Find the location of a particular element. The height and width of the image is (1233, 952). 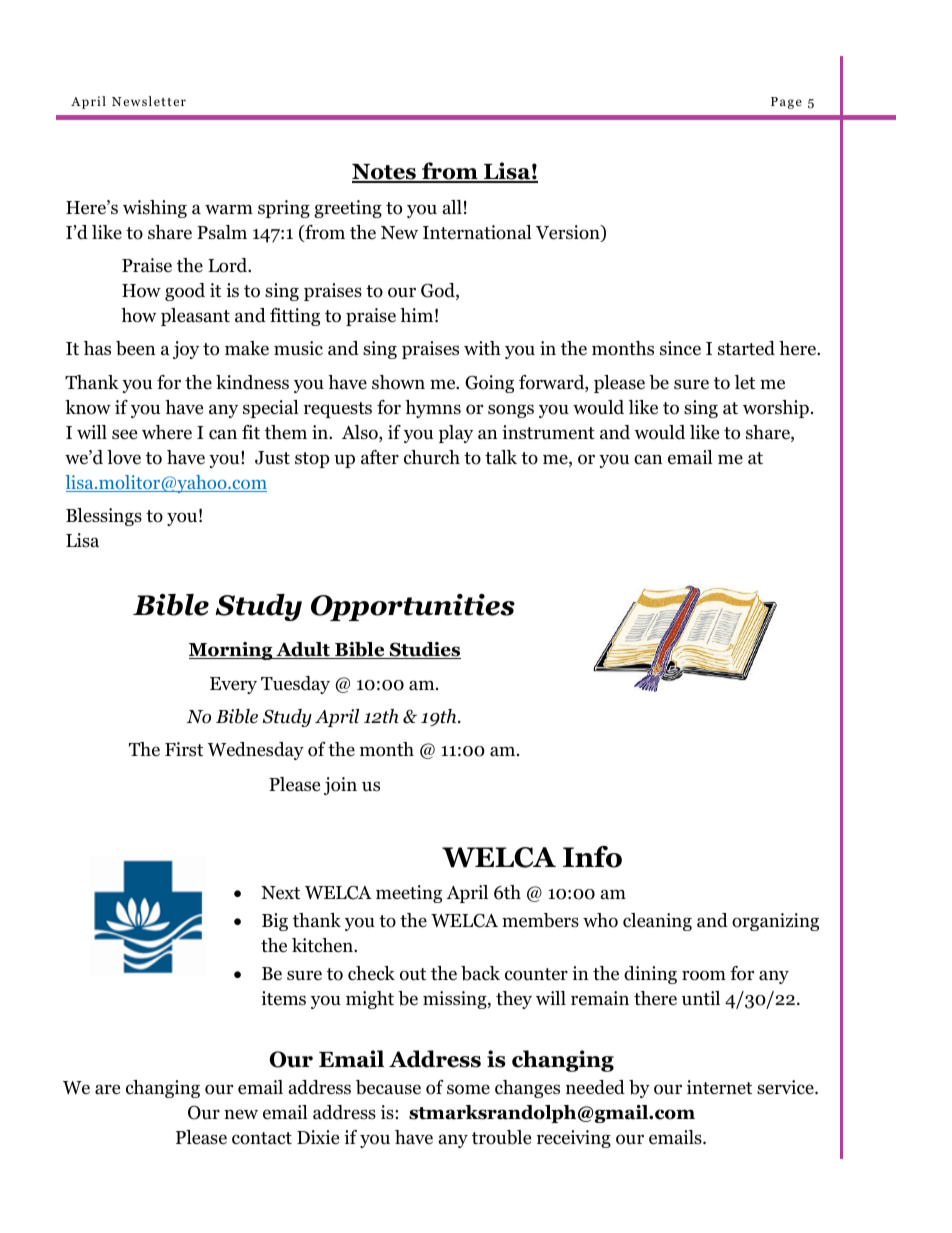

wishing is located at coordinates (155, 209).
